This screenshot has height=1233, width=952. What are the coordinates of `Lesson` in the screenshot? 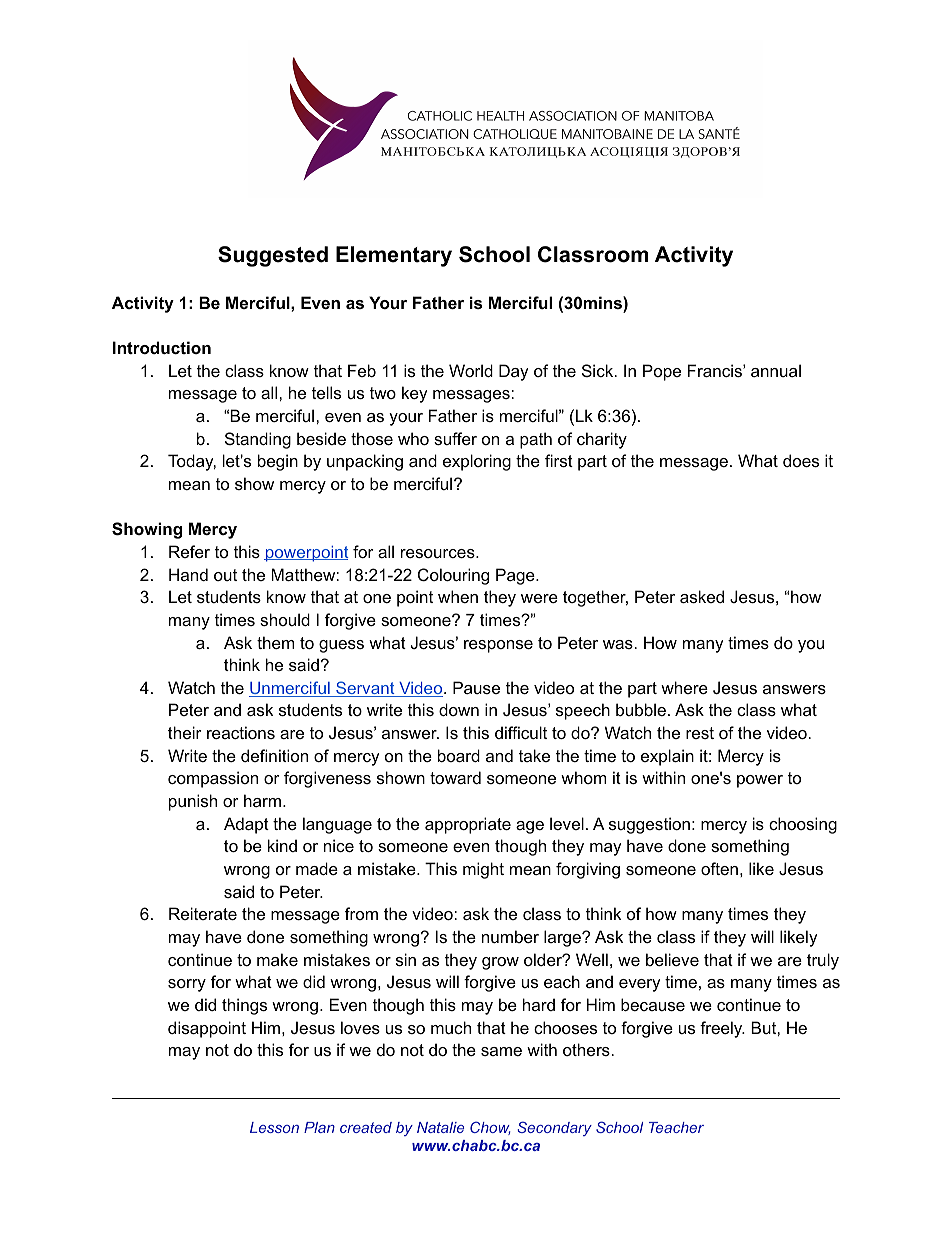 It's located at (274, 1127).
